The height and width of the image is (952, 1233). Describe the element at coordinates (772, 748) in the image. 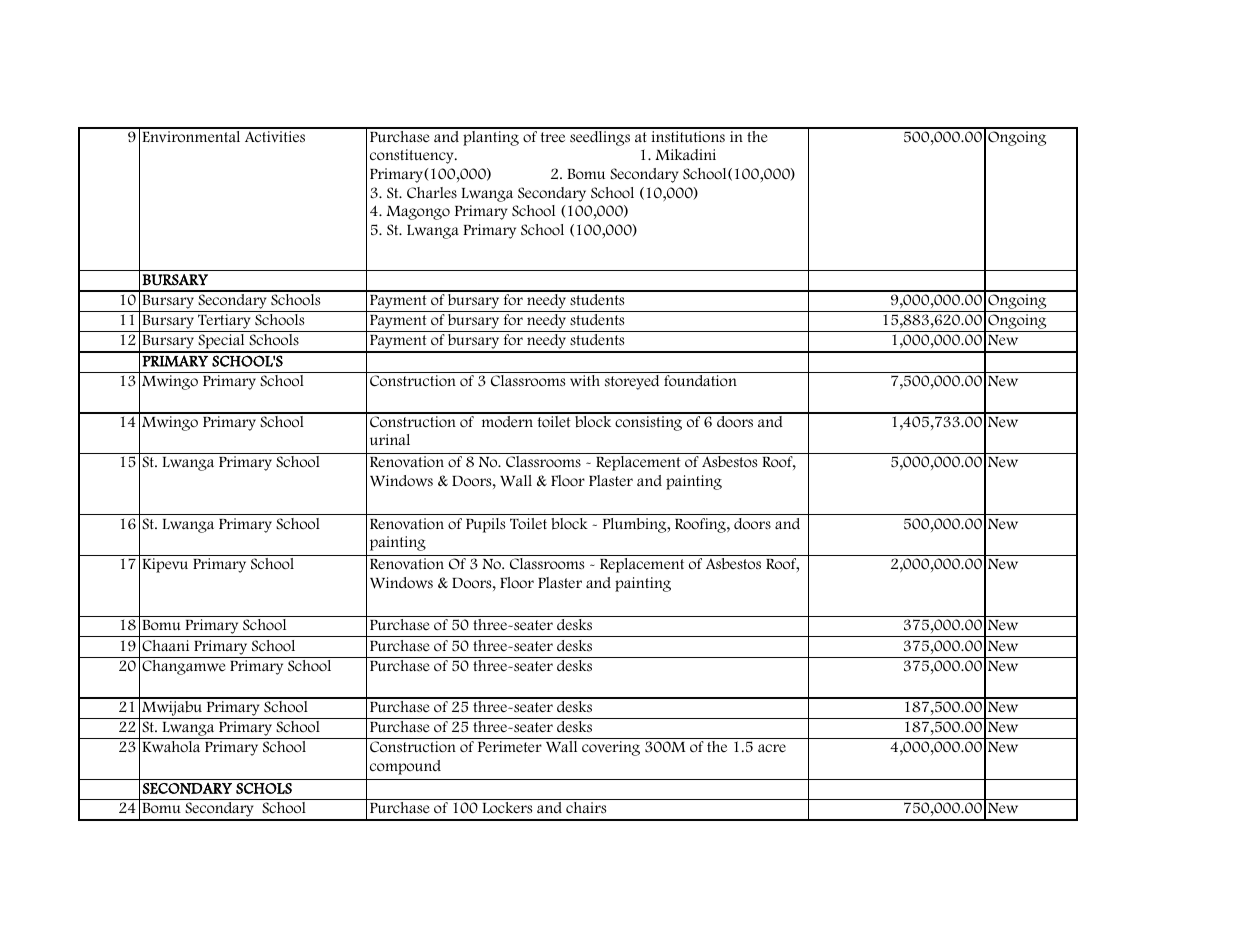

I see `acre` at that location.
